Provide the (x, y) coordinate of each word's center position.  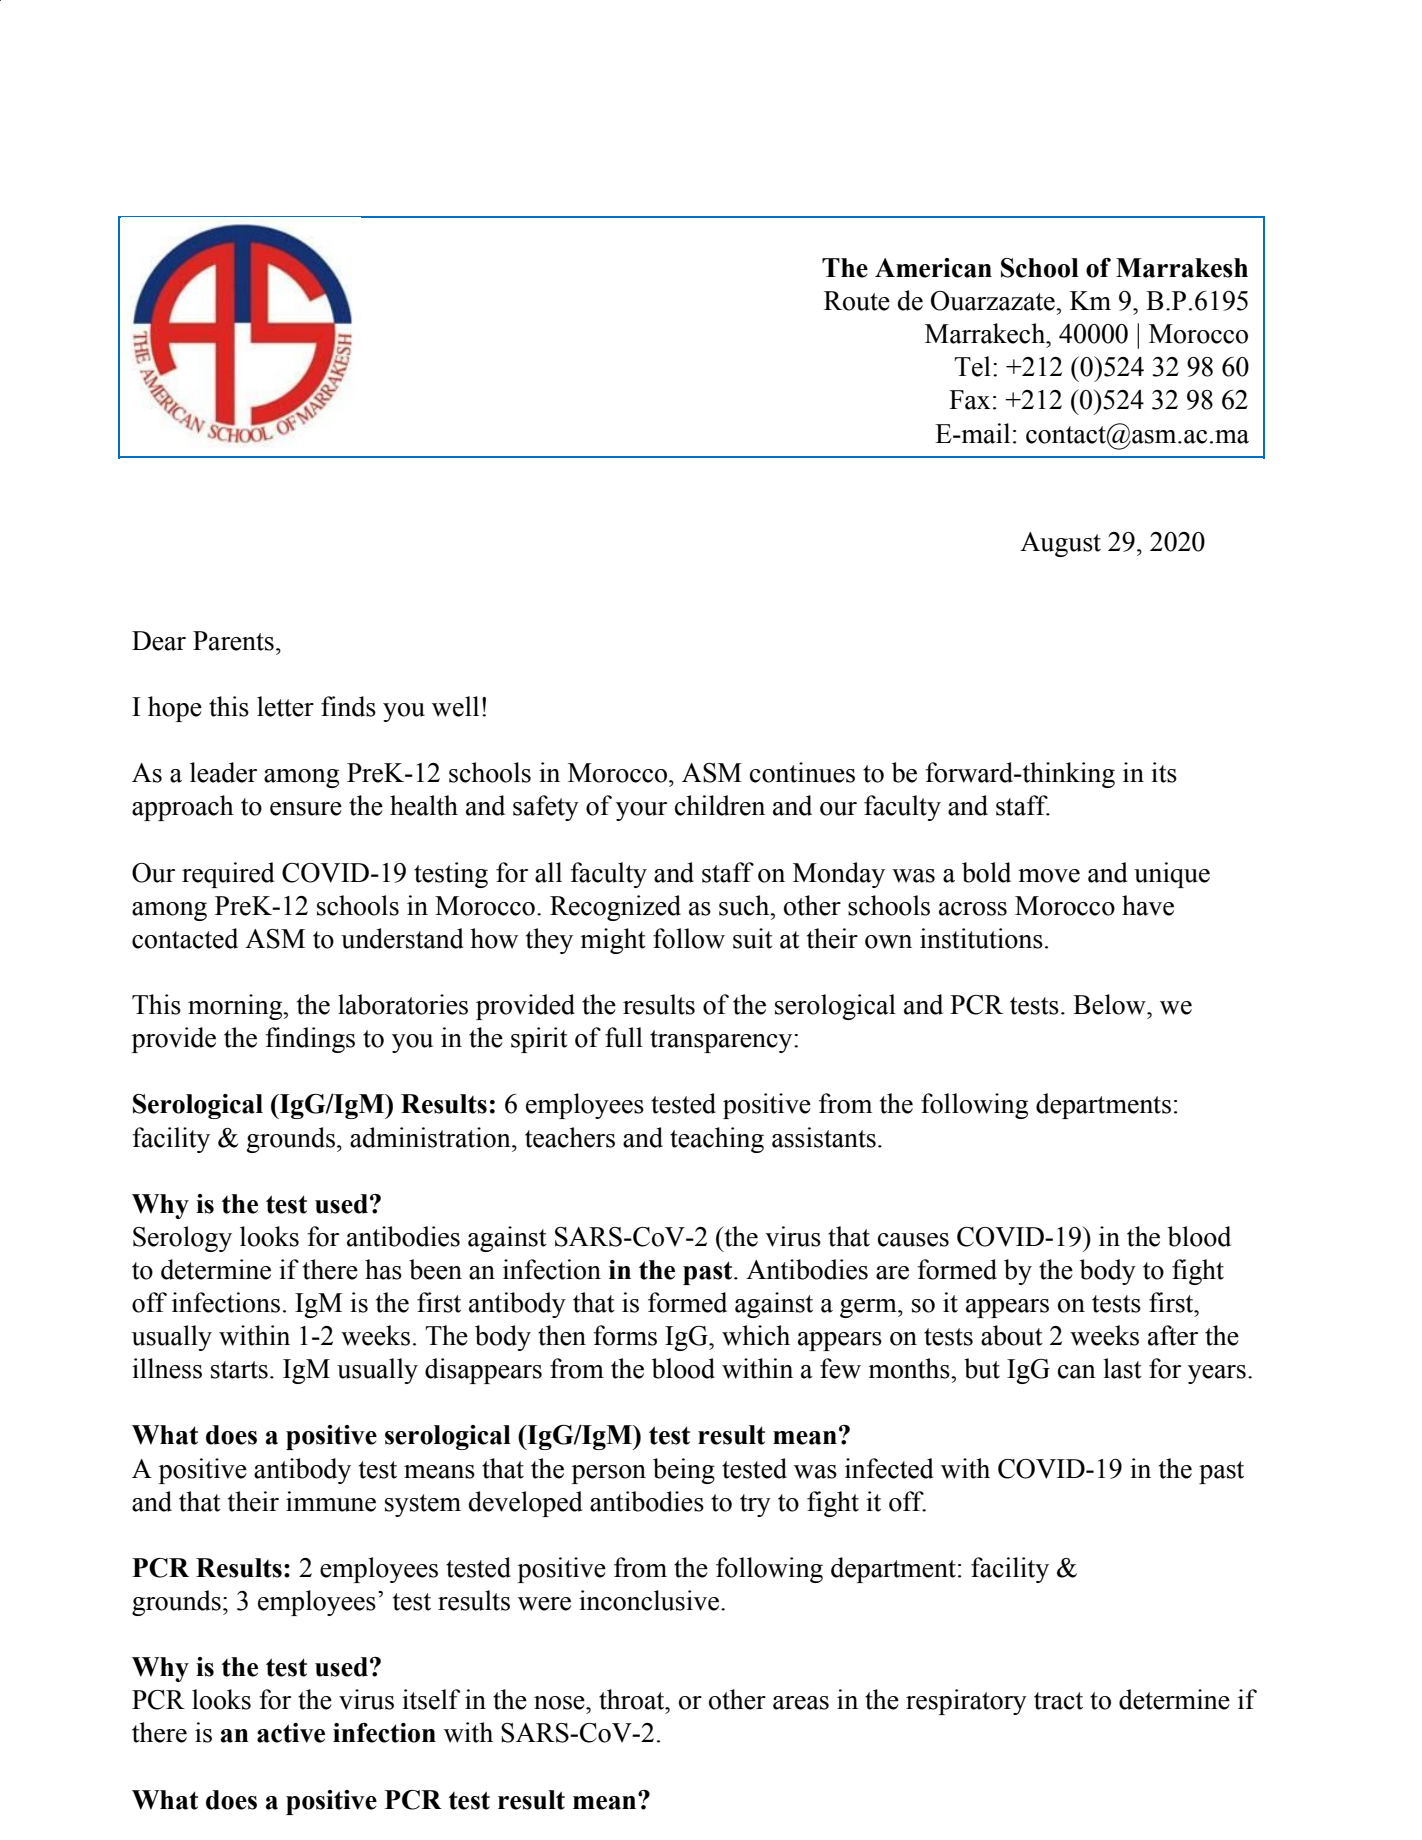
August (1060, 544)
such (745, 905)
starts (239, 1370)
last (1122, 1368)
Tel (972, 366)
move (1049, 876)
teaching (717, 1140)
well (455, 706)
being (684, 1471)
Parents (233, 641)
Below (1110, 1004)
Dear (159, 641)
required (228, 875)
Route (857, 301)
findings (310, 1040)
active (291, 1733)
